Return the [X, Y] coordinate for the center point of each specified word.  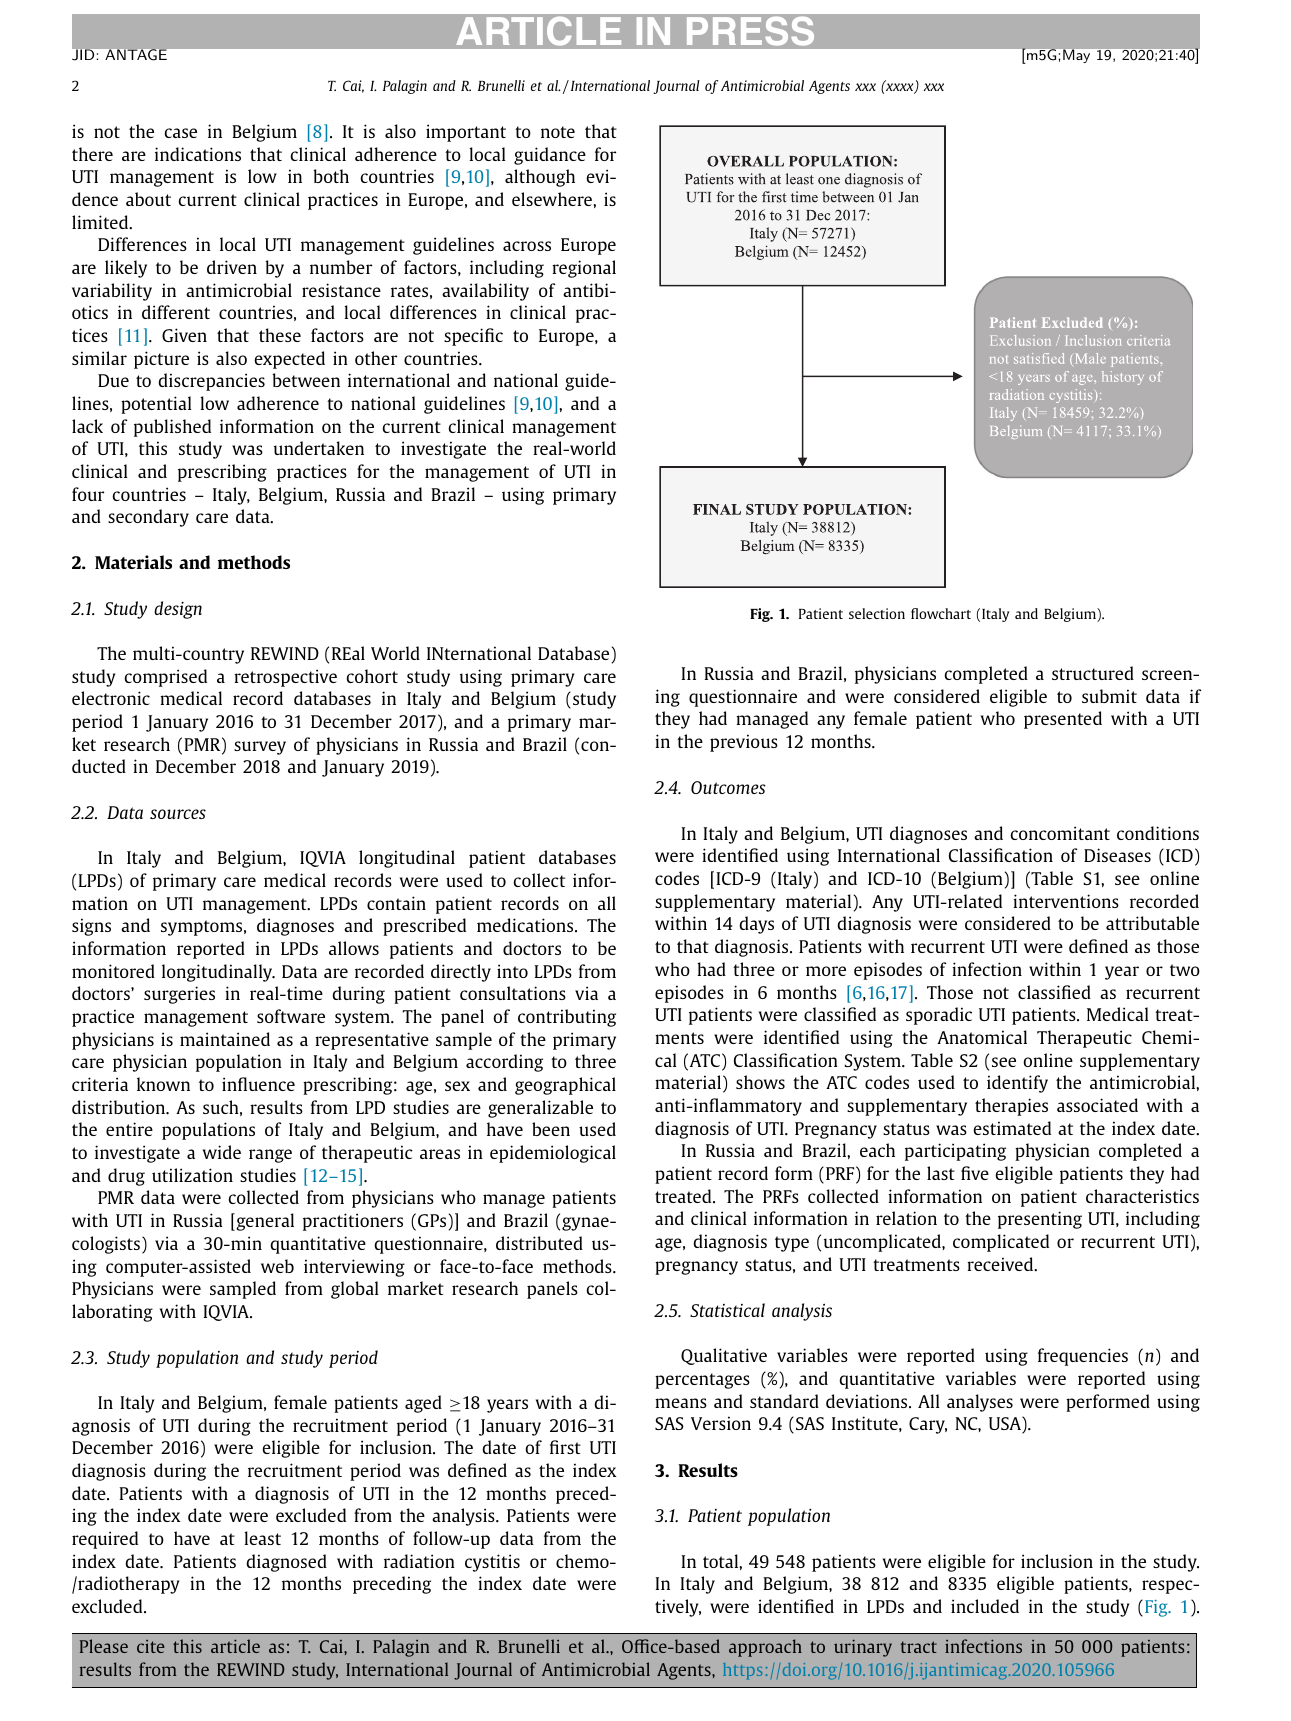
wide [222, 1152]
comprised [165, 678]
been [551, 1129]
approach [765, 1648]
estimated [1012, 1128]
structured [1093, 673]
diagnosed [286, 1563]
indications [198, 154]
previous [744, 743]
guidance [550, 156]
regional [584, 269]
